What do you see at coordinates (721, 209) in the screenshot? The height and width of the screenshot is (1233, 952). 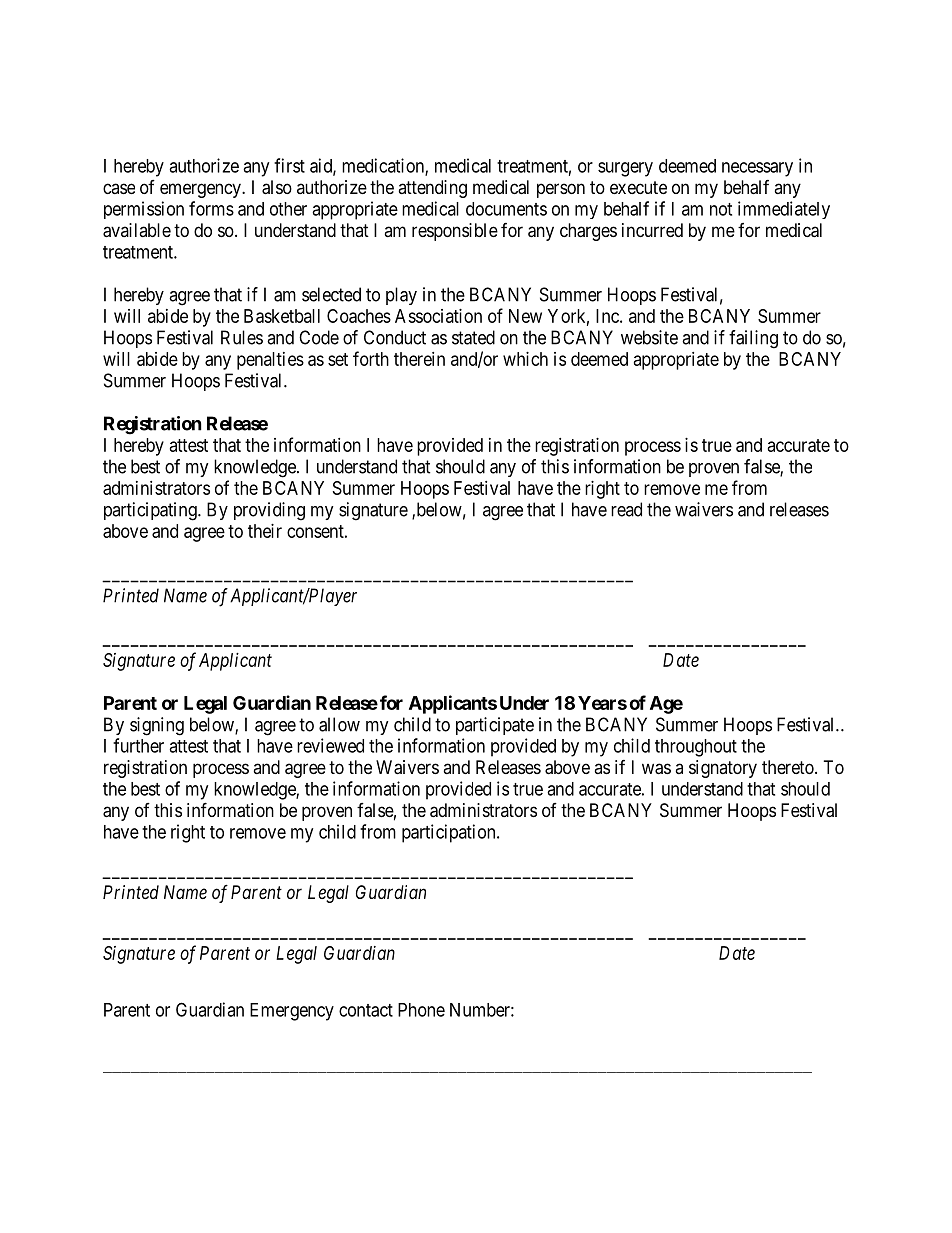 I see `not` at bounding box center [721, 209].
